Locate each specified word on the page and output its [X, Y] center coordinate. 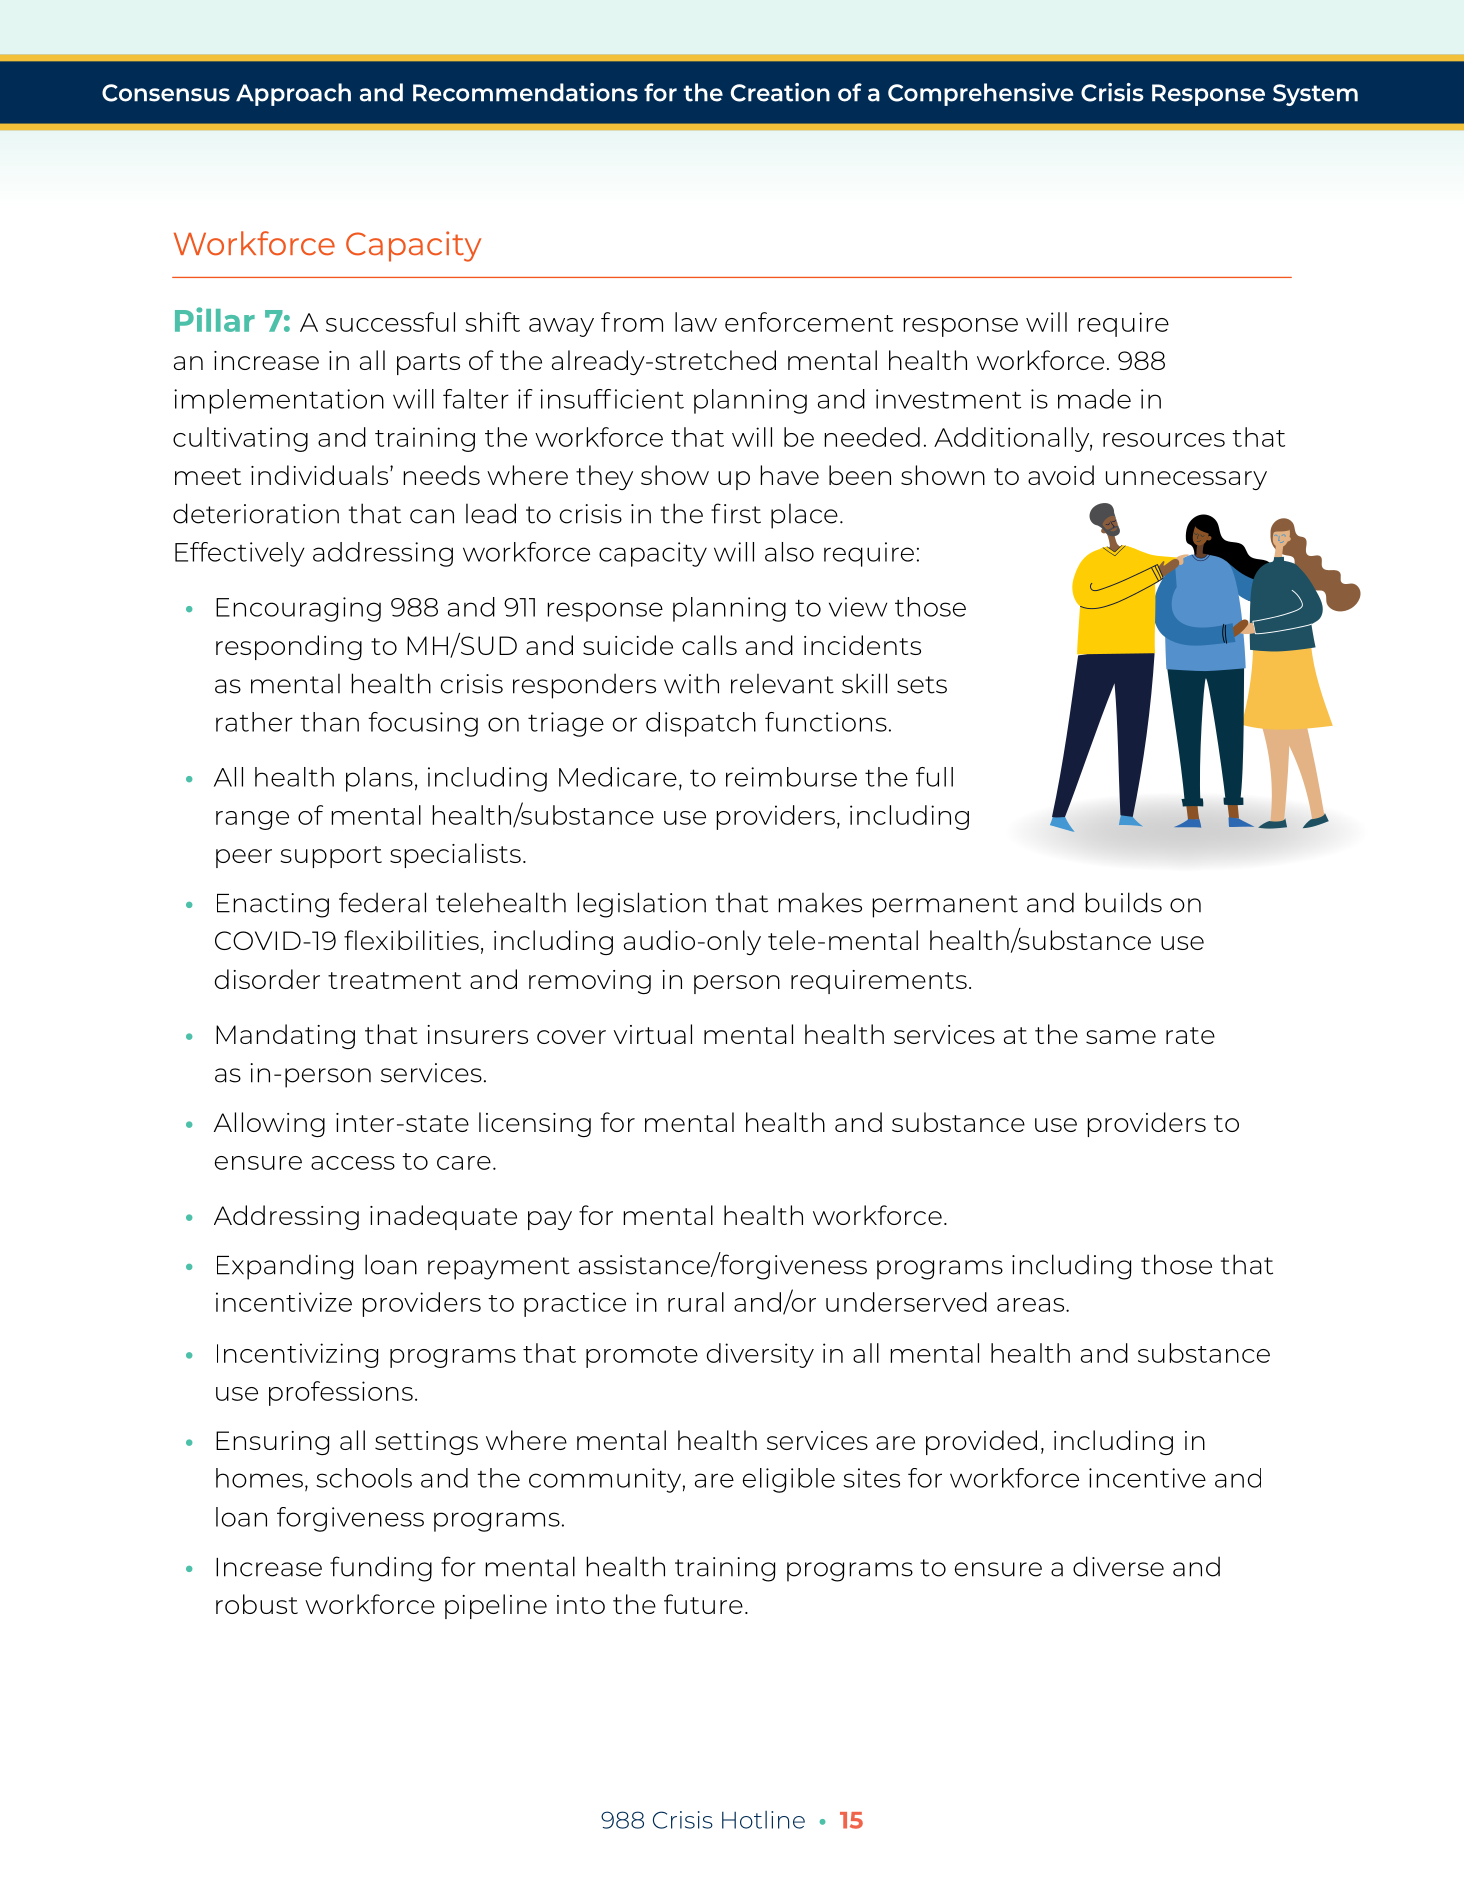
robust [257, 1604]
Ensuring [272, 1443]
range [252, 820]
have [789, 475]
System [1315, 95]
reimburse [791, 777]
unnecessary [1186, 480]
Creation [780, 92]
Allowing [269, 1124]
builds [1123, 902]
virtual [653, 1034]
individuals [321, 475]
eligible [789, 1480]
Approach [293, 94]
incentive [1147, 1478]
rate [1190, 1035]
